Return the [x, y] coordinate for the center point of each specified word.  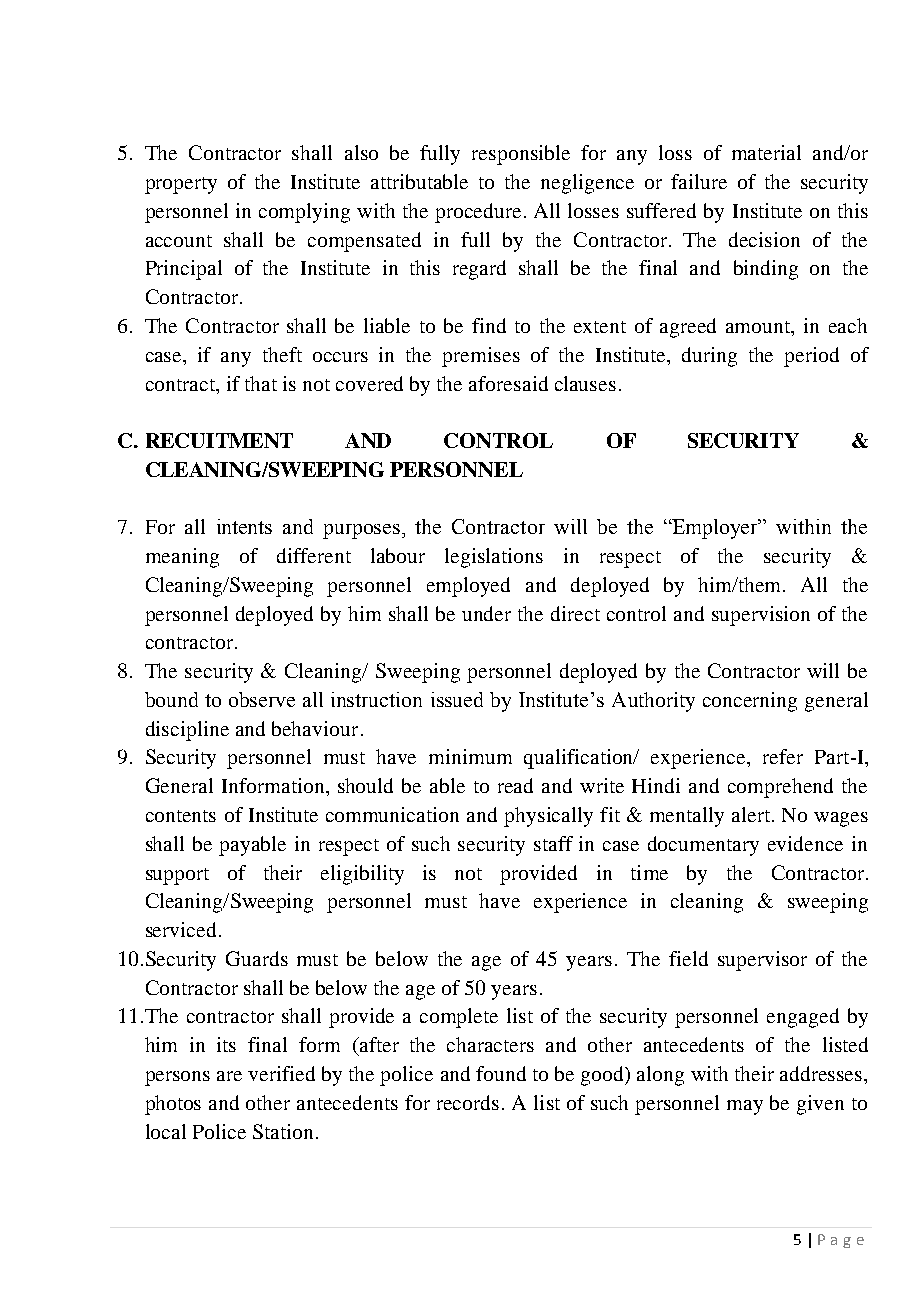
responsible [521, 155]
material [766, 152]
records [468, 1102]
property [181, 185]
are [229, 1076]
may [745, 1107]
